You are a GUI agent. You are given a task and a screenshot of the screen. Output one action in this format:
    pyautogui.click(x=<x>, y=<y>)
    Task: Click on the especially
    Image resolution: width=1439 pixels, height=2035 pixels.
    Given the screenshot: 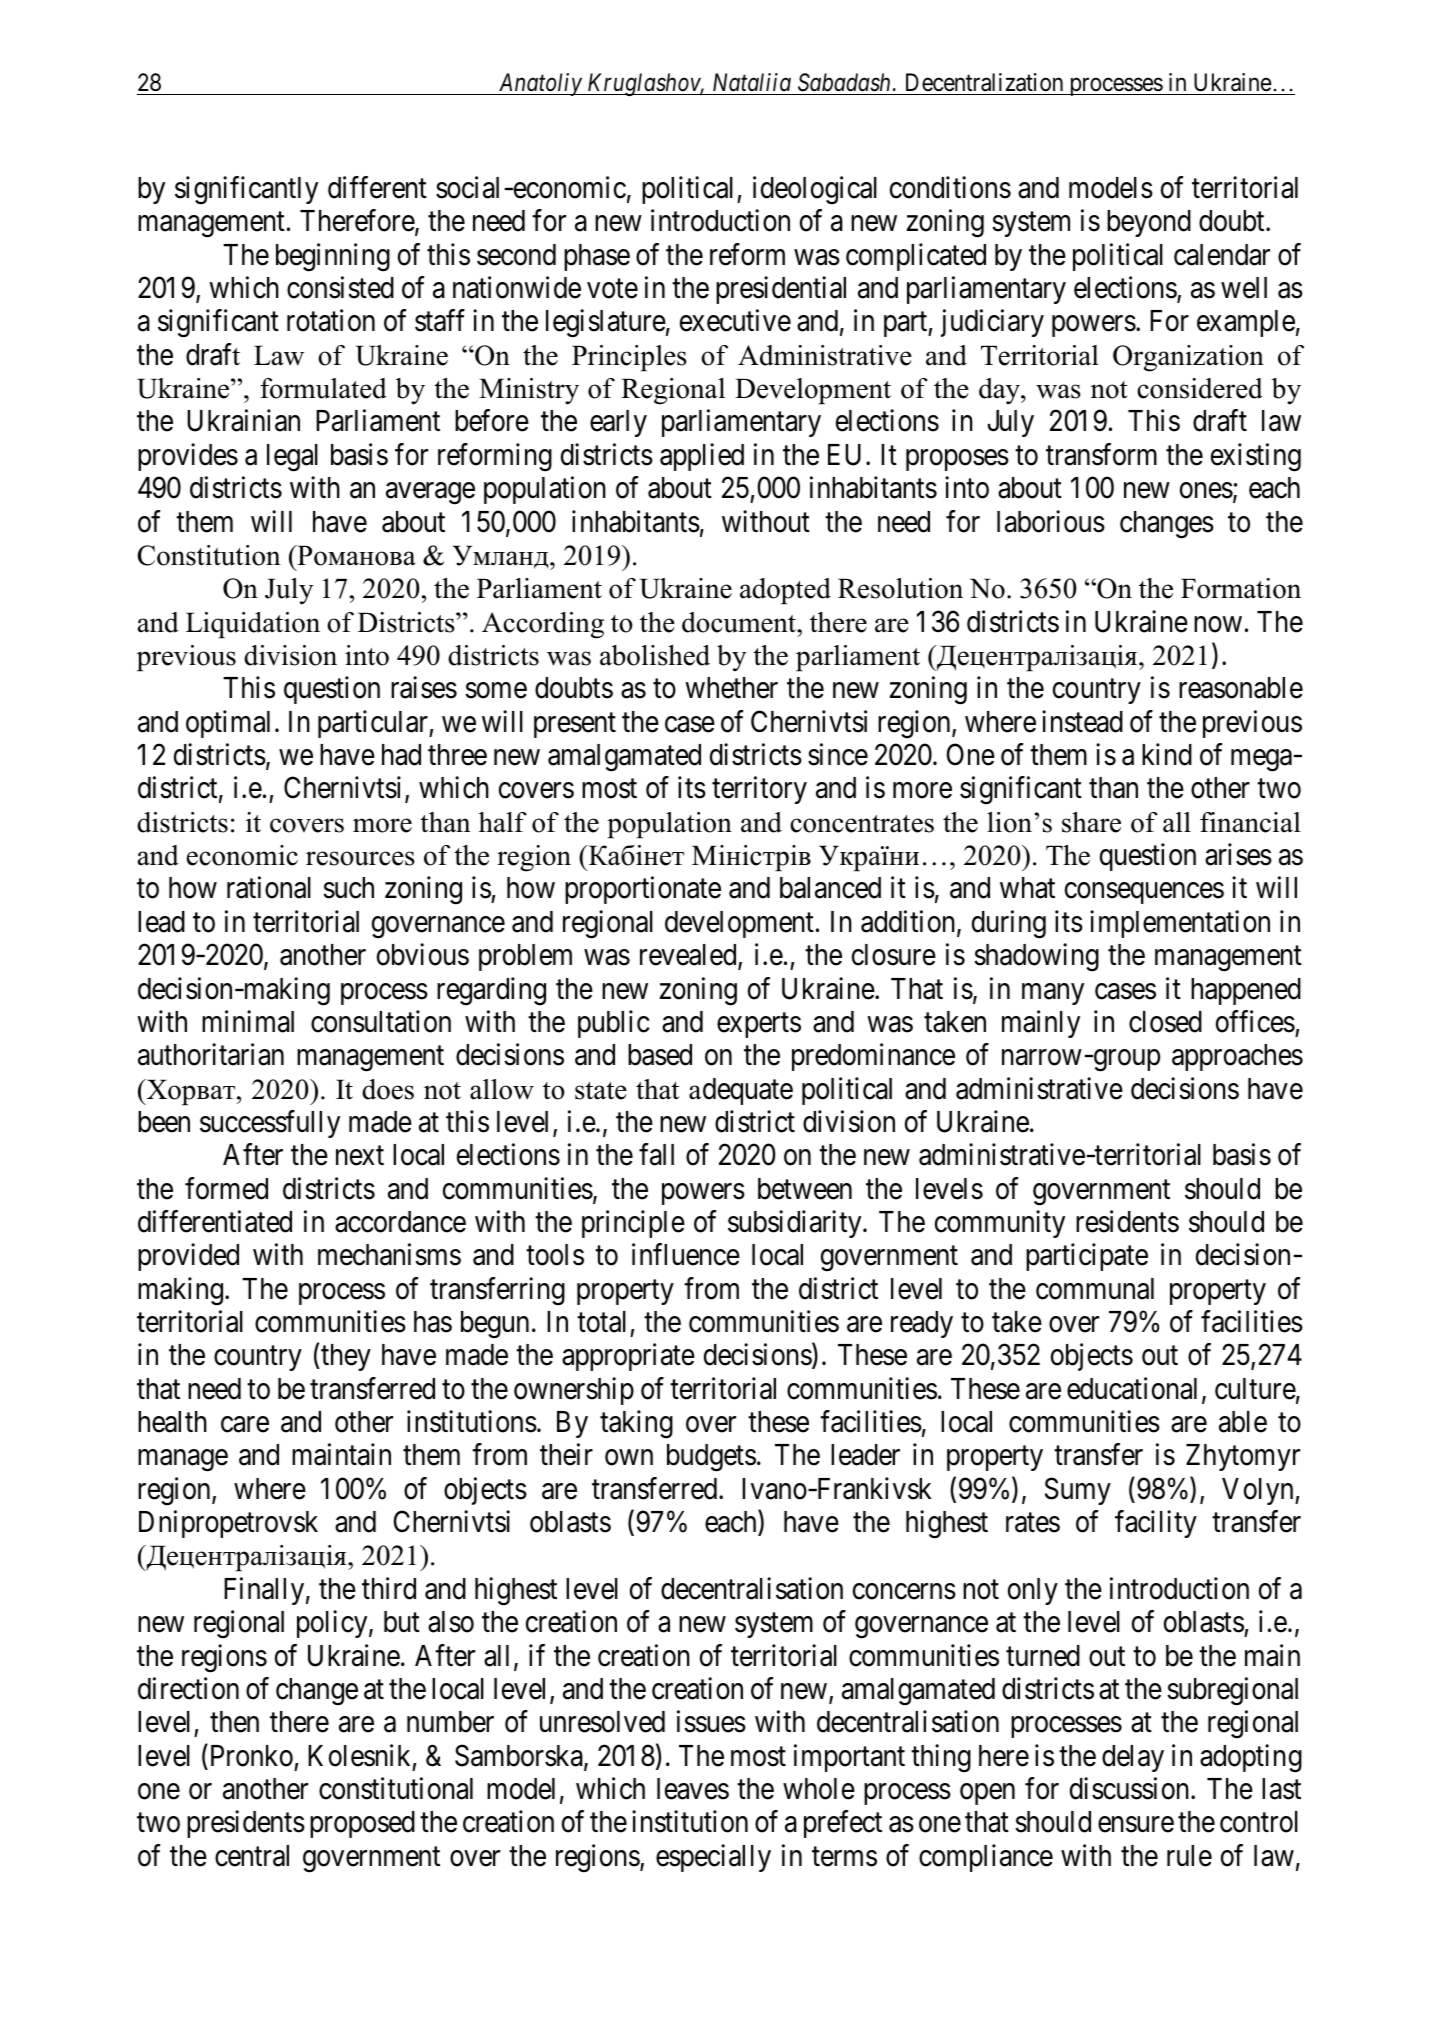 What is the action you would take?
    pyautogui.click(x=713, y=1858)
